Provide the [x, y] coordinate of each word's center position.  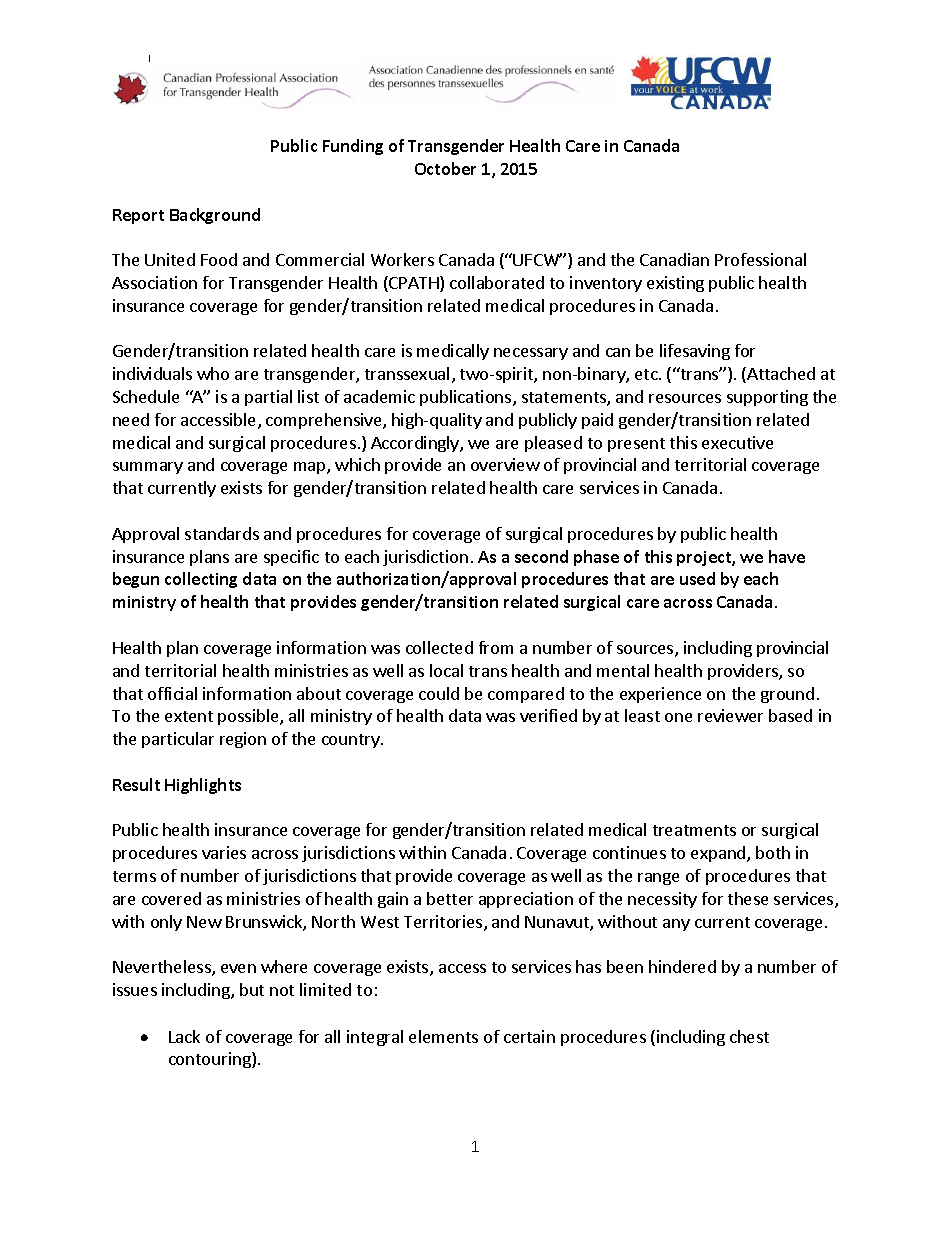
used [697, 578]
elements [443, 1036]
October [445, 168]
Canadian [674, 259]
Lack [184, 1036]
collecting [201, 580]
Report [138, 216]
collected [439, 647]
